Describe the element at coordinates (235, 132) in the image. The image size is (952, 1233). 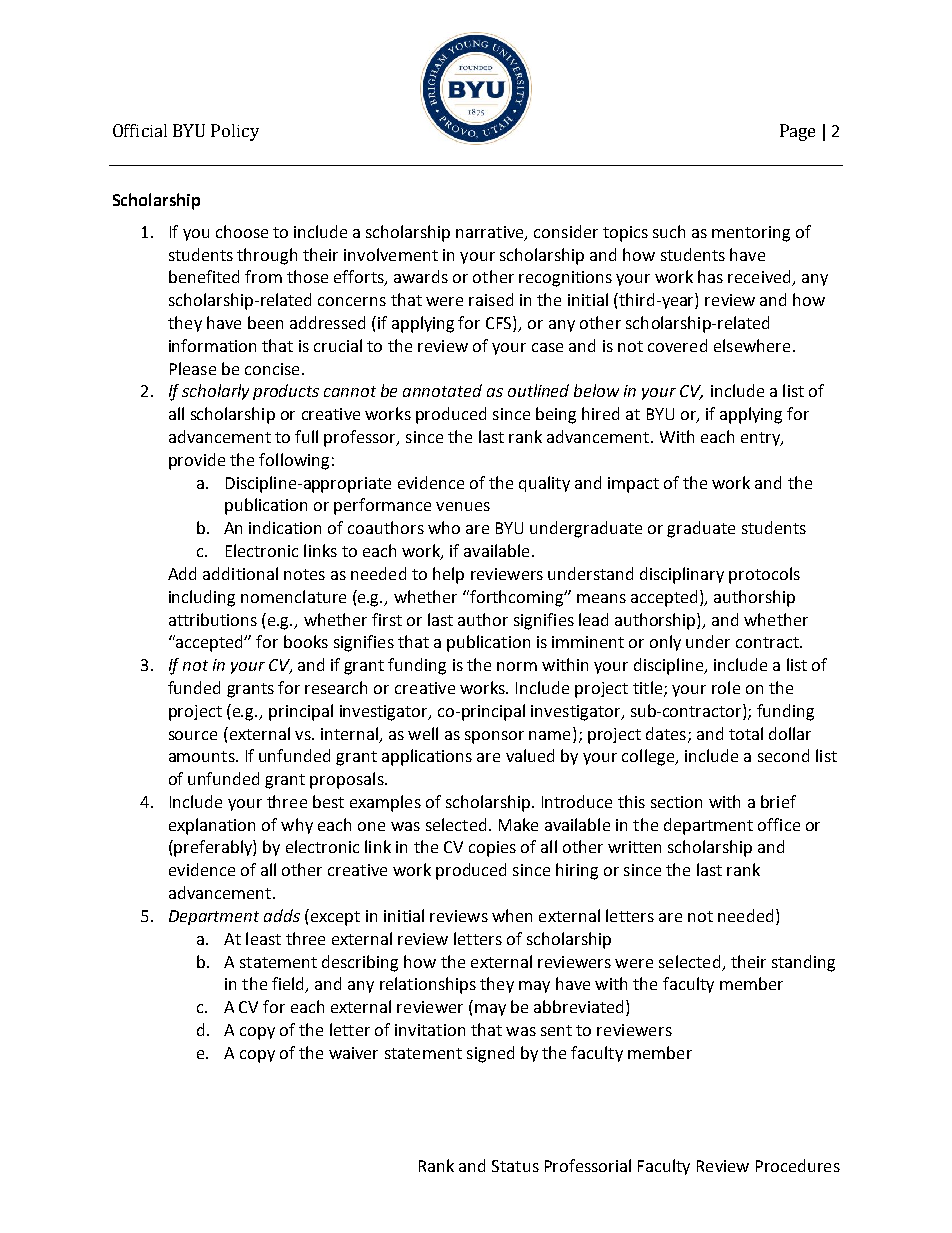
I see `Policy` at that location.
